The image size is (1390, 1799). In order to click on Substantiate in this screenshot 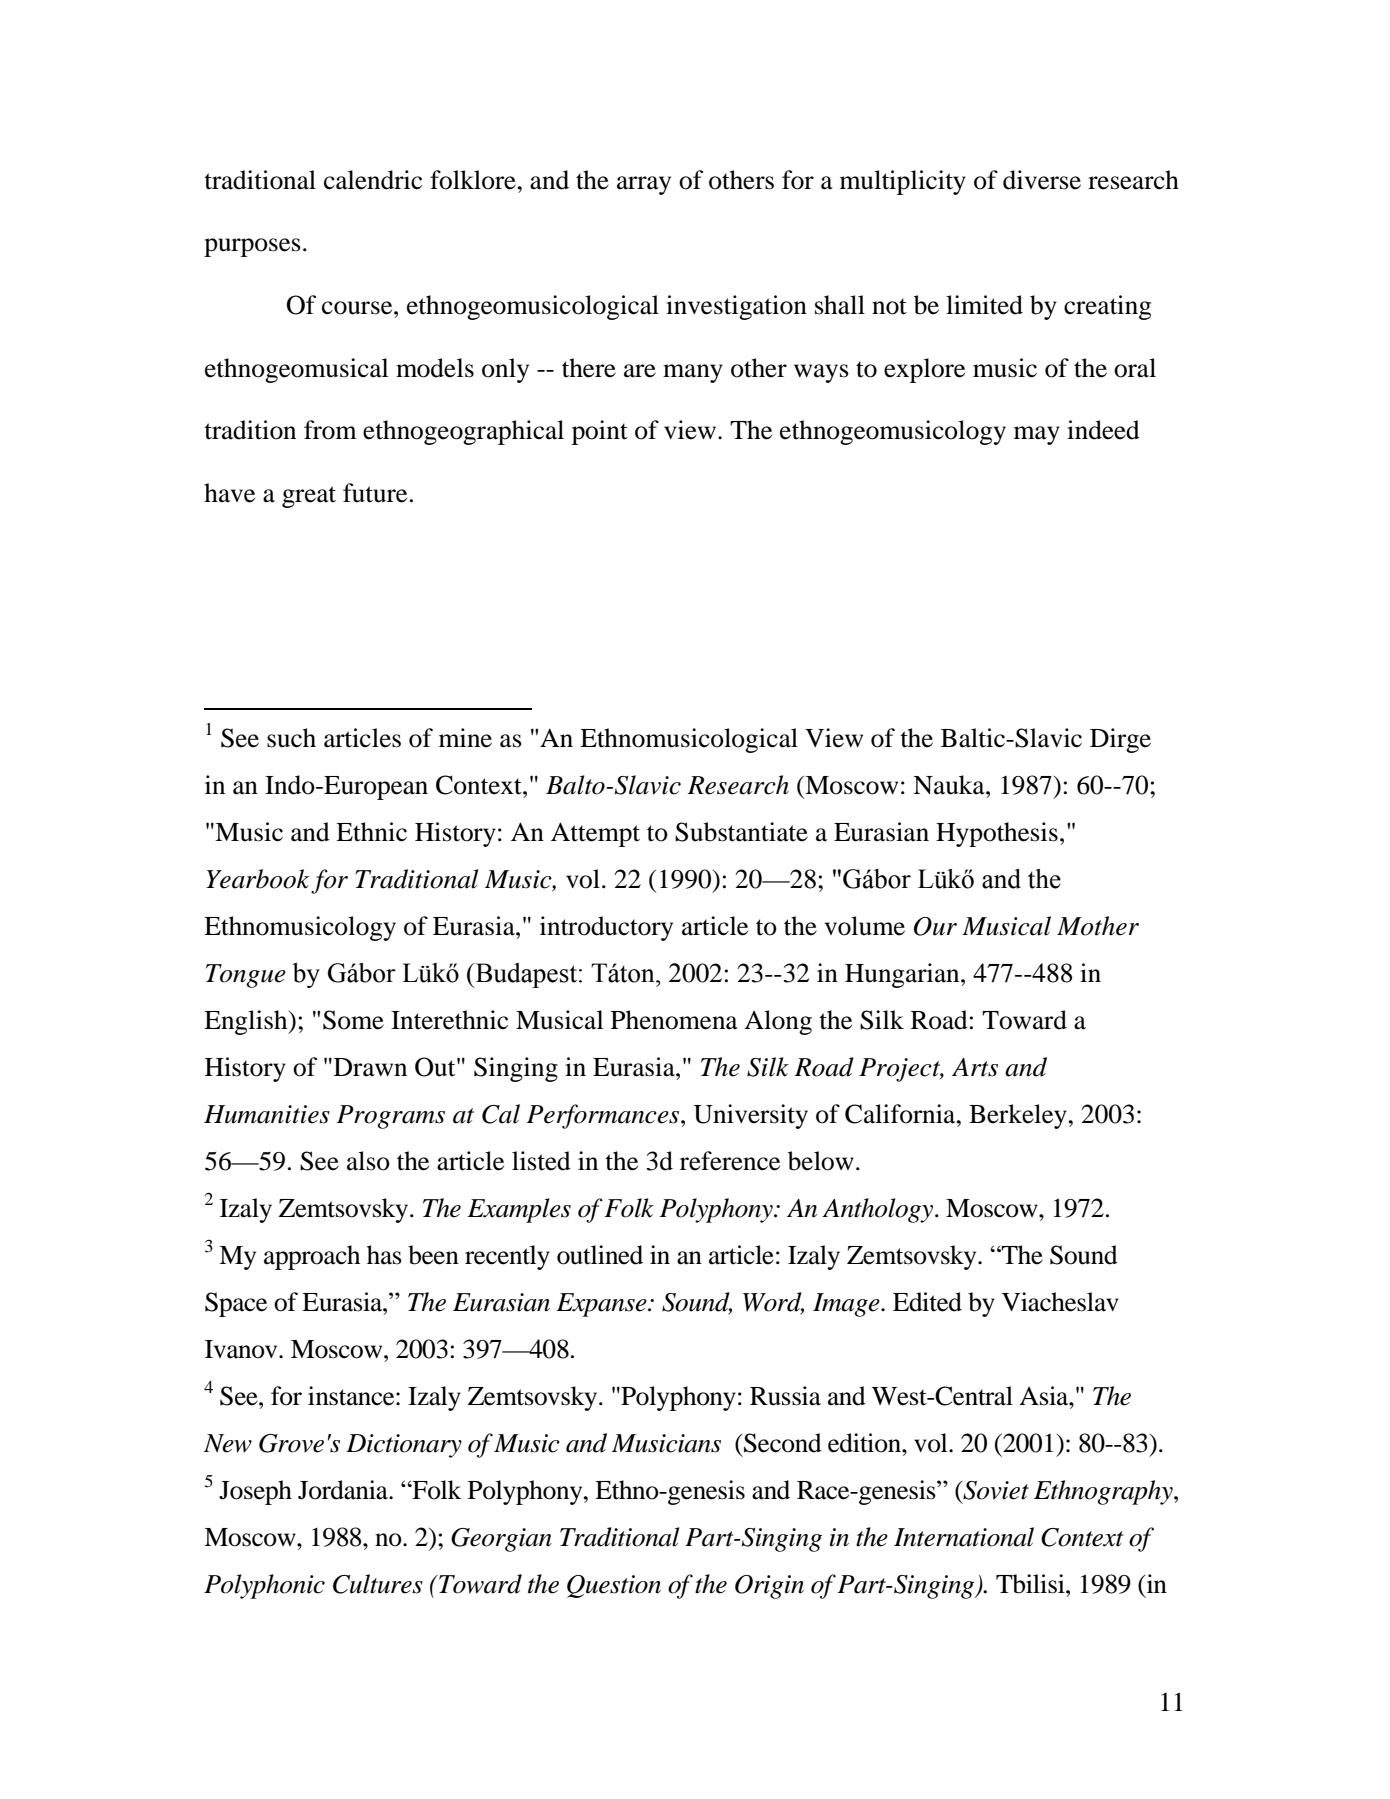, I will do `click(741, 832)`.
